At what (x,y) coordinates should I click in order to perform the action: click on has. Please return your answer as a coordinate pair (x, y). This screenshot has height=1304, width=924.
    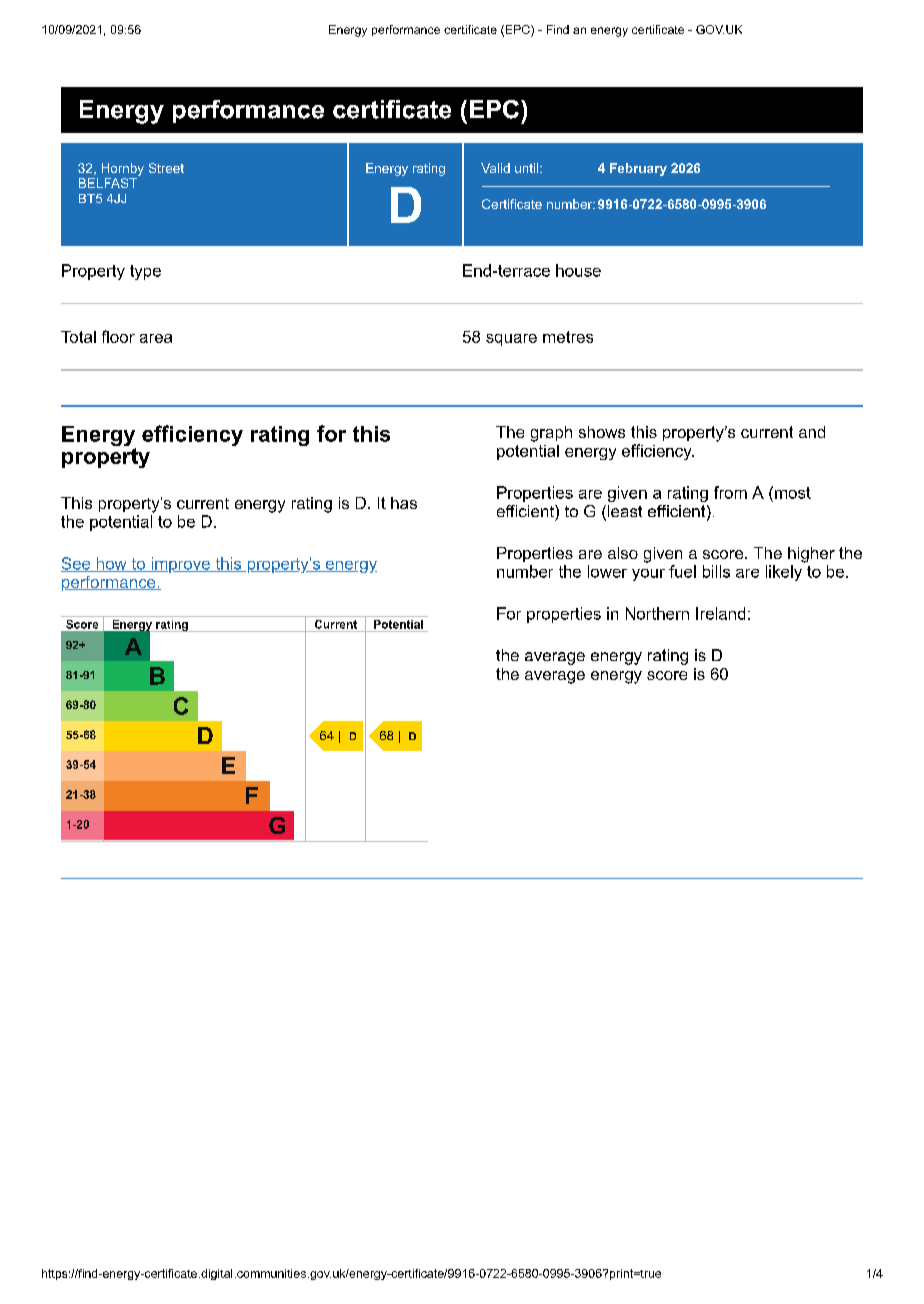
    Looking at the image, I should click on (404, 503).
